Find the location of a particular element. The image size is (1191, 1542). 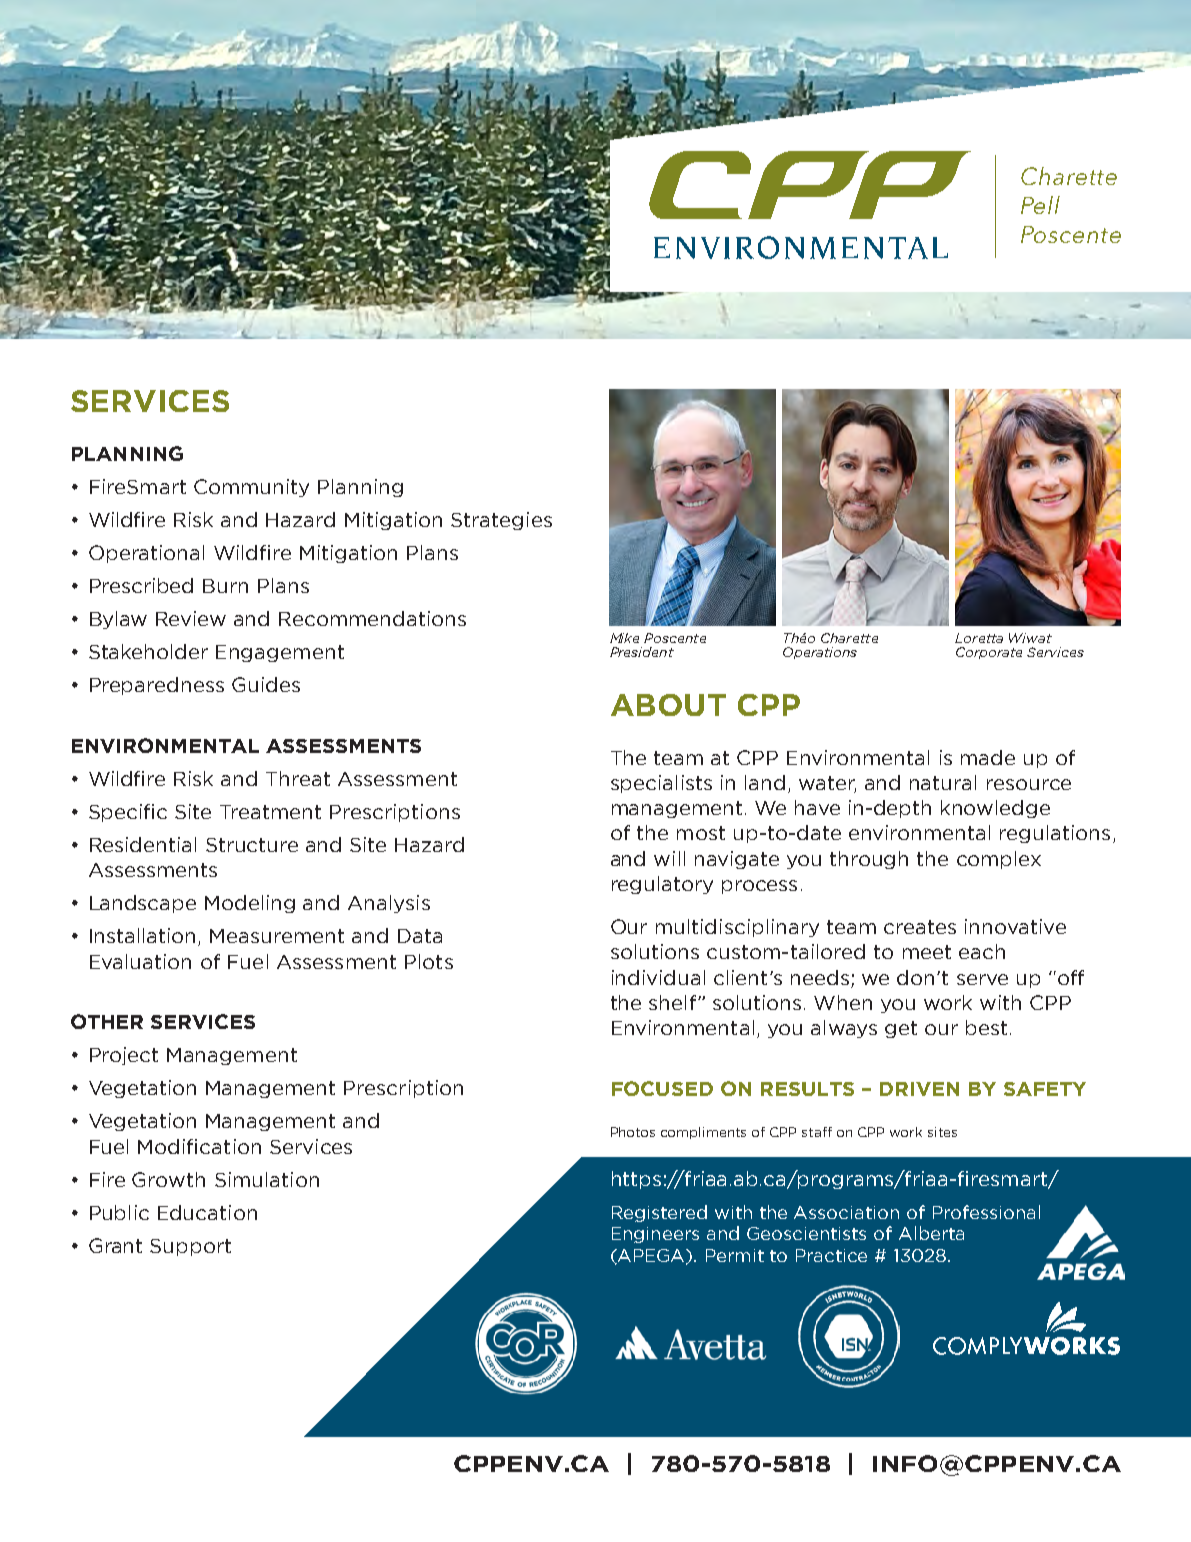

Strategies is located at coordinates (501, 521).
